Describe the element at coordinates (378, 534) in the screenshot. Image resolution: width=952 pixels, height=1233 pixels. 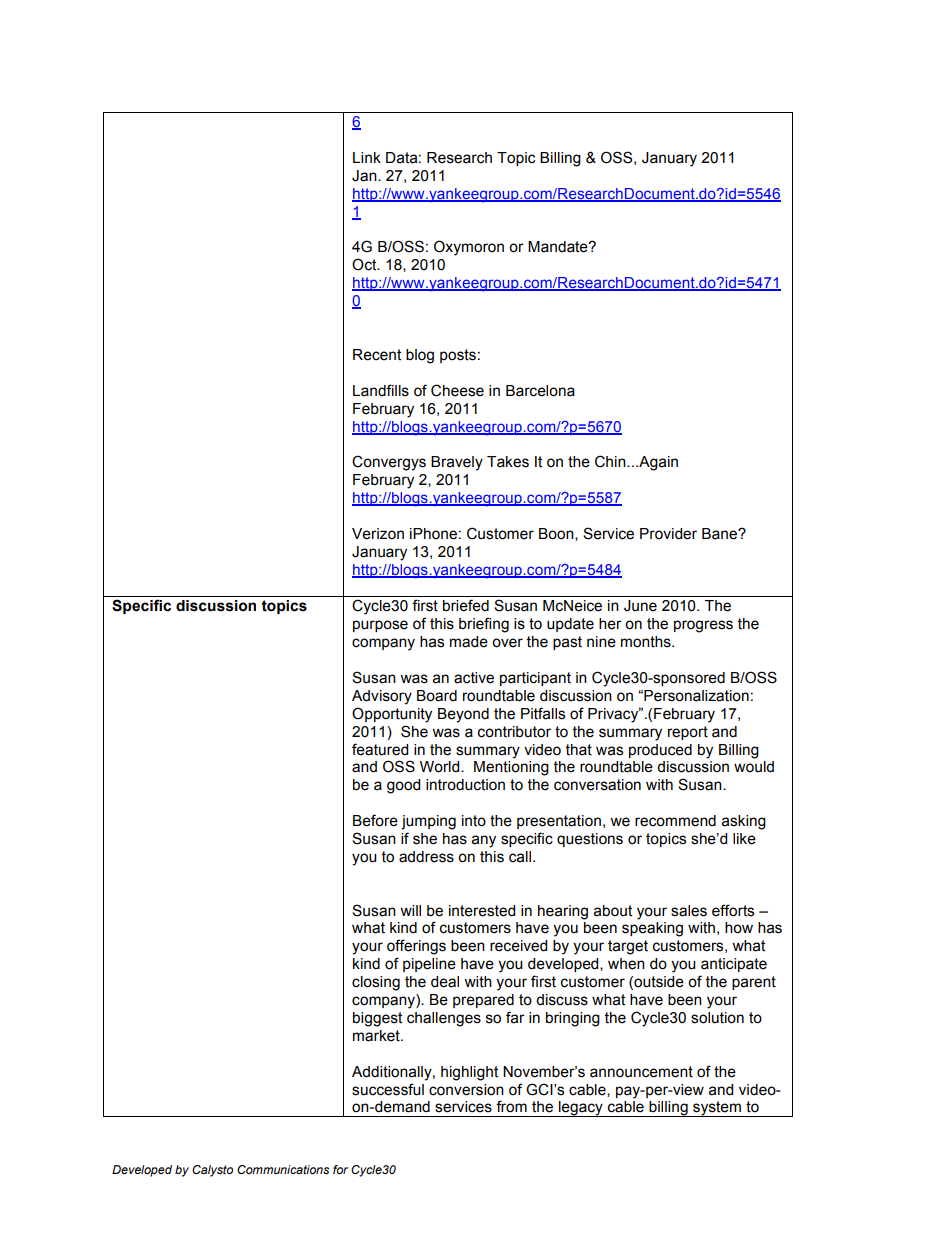
I see `Verizon` at that location.
